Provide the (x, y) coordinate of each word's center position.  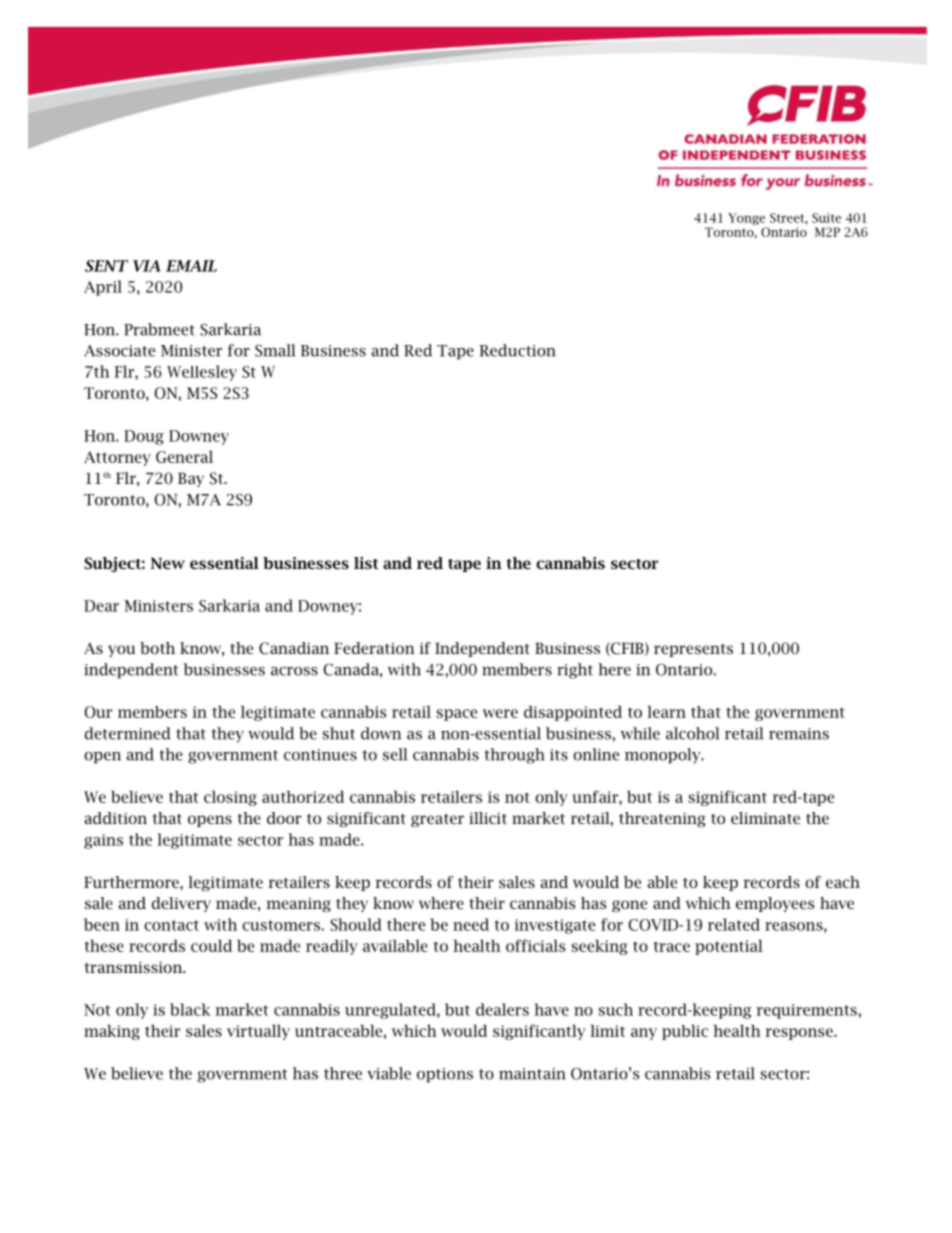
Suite (826, 218)
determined (127, 733)
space (456, 715)
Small (275, 350)
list (366, 563)
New (168, 563)
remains (799, 734)
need (471, 924)
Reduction (517, 350)
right (575, 671)
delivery (181, 904)
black (190, 1009)
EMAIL (191, 266)
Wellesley (202, 373)
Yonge (747, 220)
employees (775, 904)
